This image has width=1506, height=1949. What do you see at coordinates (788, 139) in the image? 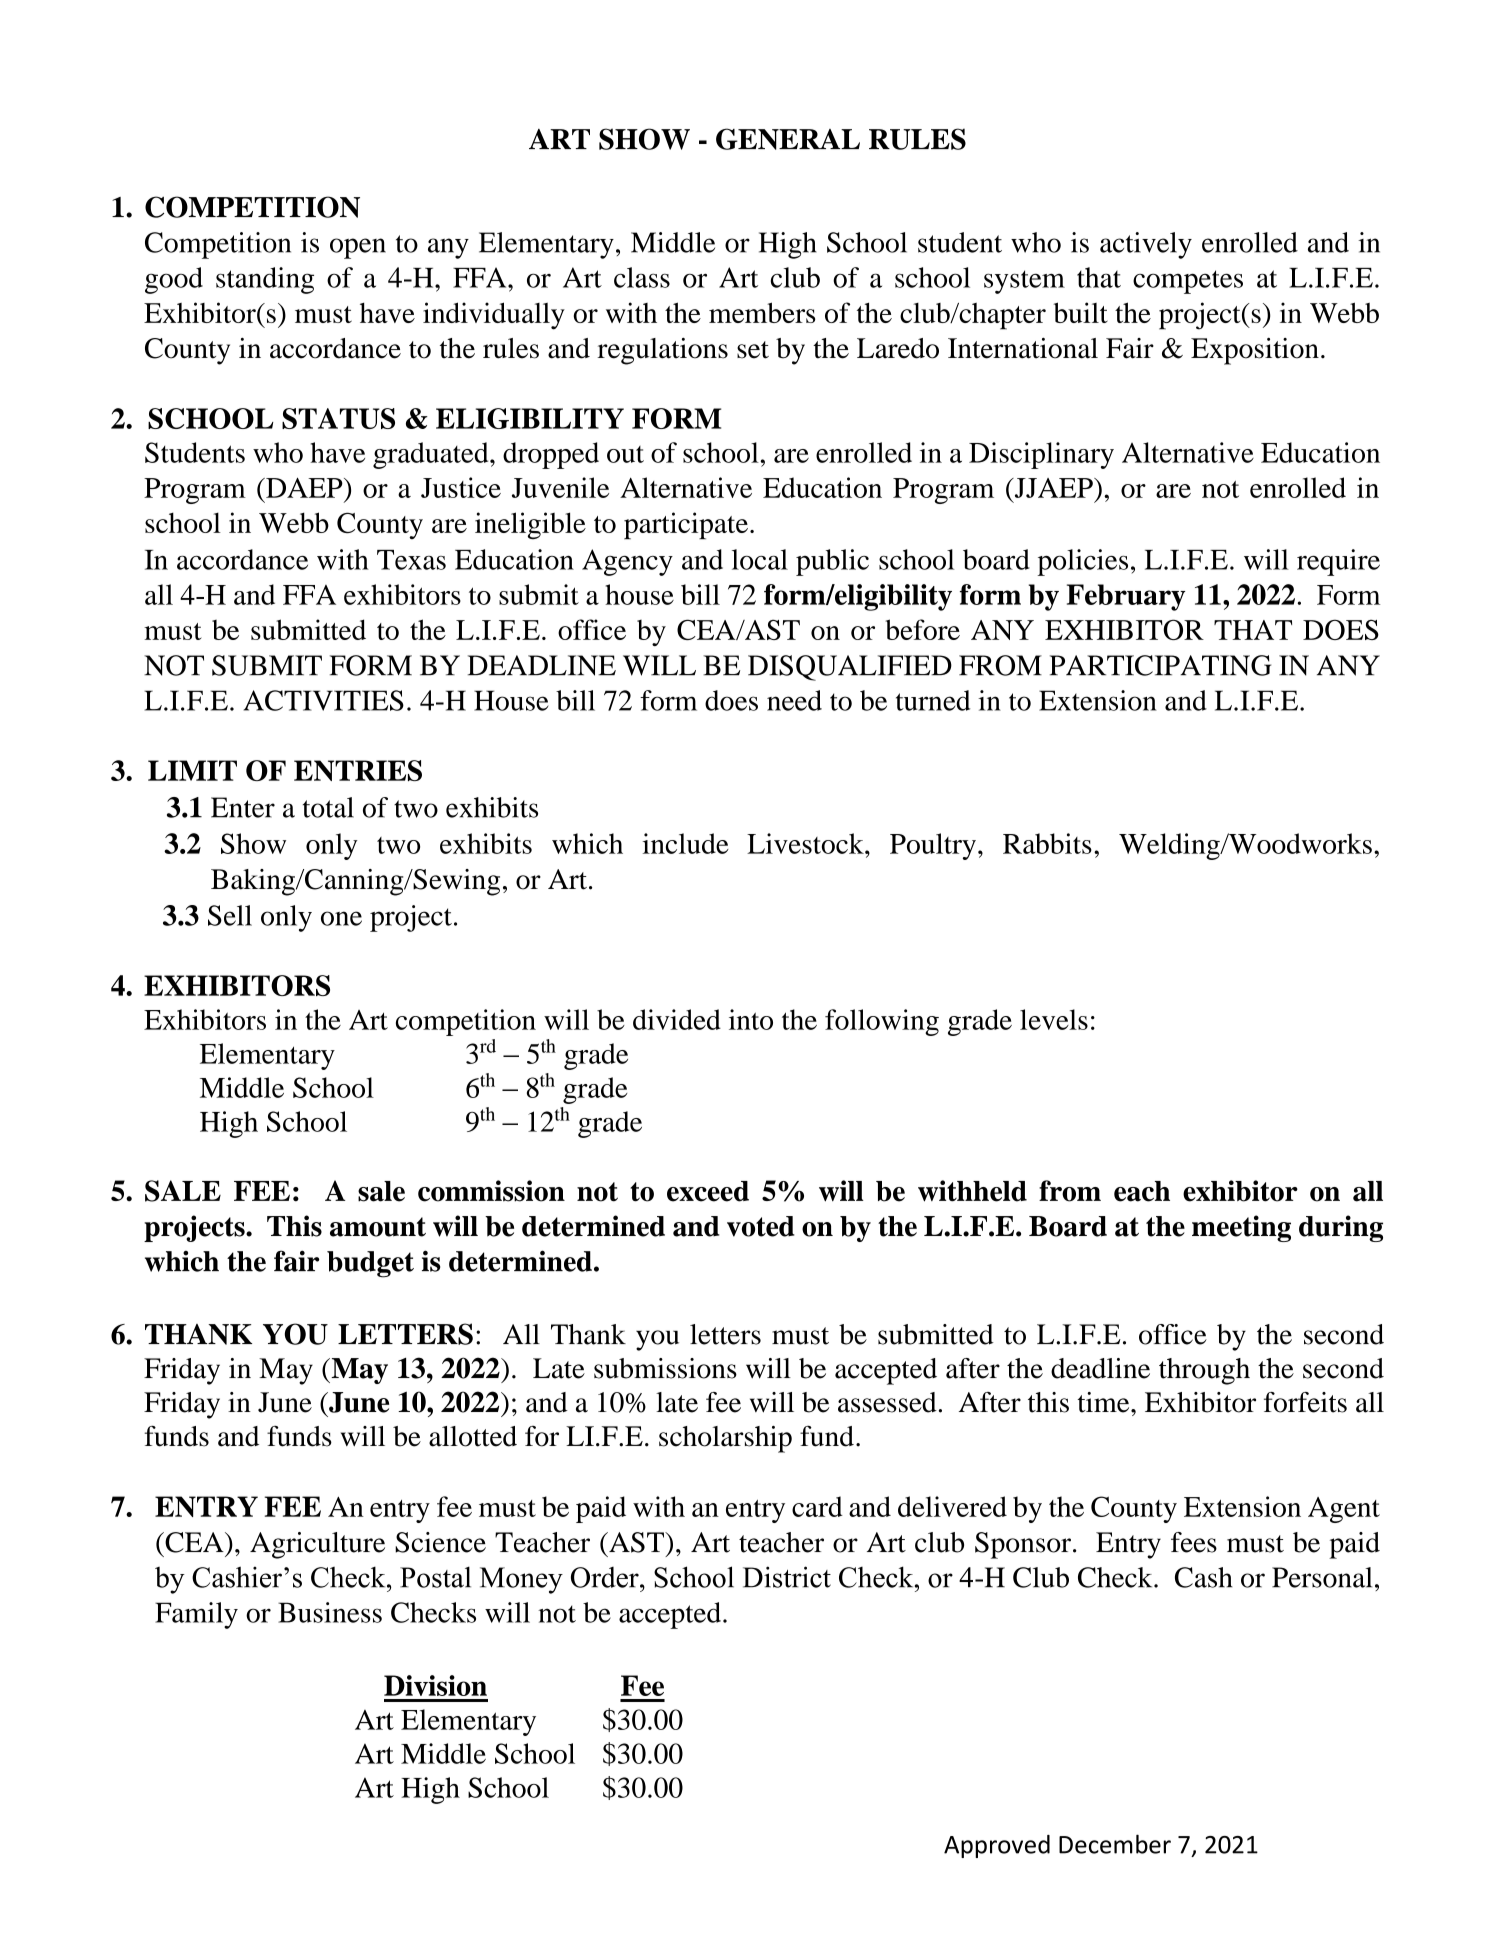
I see `GENERAL` at bounding box center [788, 139].
